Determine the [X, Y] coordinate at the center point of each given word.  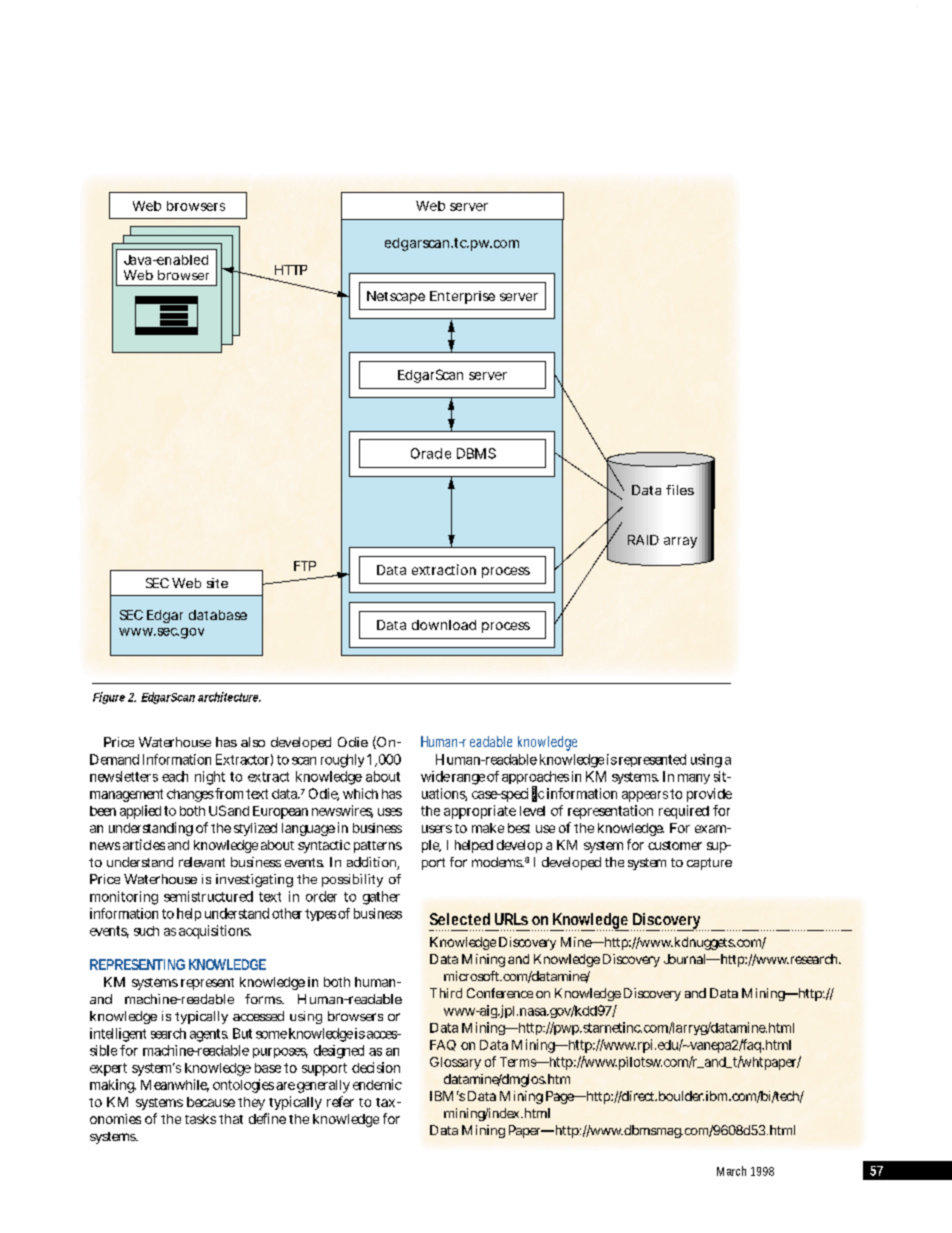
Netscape [396, 297]
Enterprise [462, 297]
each [175, 776]
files [680, 490]
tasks [200, 1119]
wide [435, 776]
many [694, 779]
